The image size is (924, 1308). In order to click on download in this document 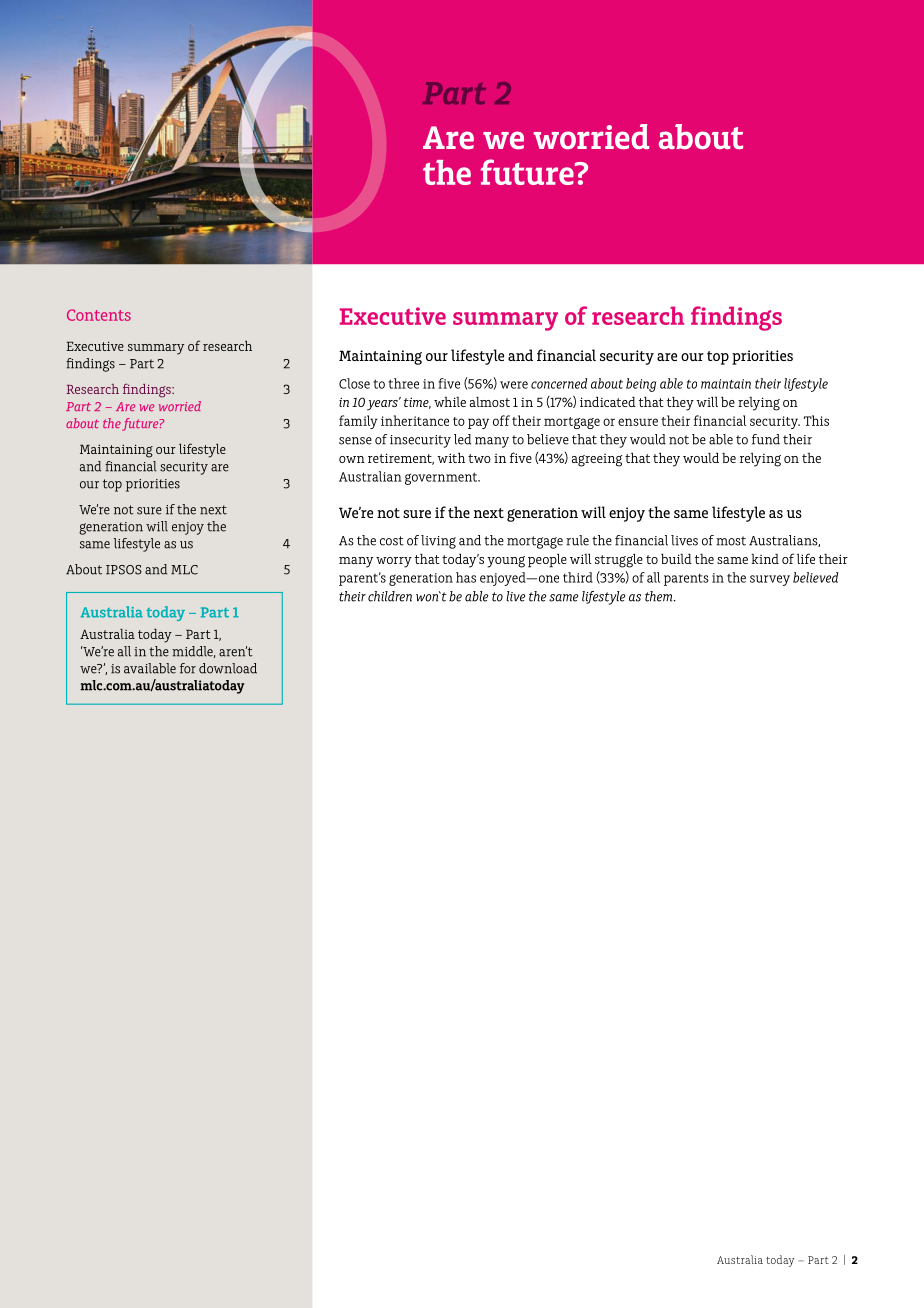, I will do `click(228, 668)`.
